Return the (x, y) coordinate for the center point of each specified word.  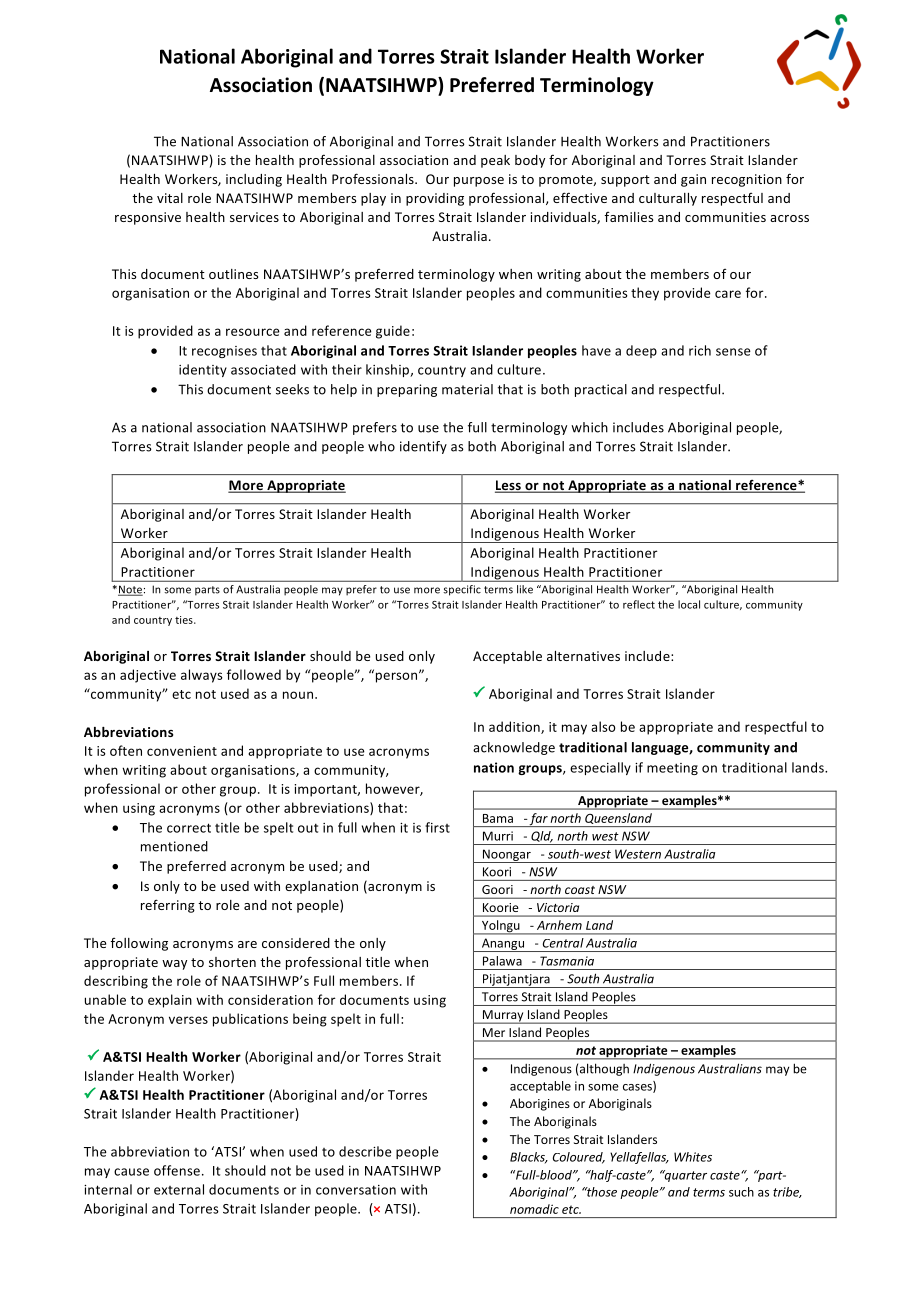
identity (203, 370)
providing (435, 199)
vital (170, 198)
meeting (672, 769)
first (437, 827)
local (689, 604)
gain (693, 180)
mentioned (174, 846)
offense (177, 1170)
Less (509, 486)
